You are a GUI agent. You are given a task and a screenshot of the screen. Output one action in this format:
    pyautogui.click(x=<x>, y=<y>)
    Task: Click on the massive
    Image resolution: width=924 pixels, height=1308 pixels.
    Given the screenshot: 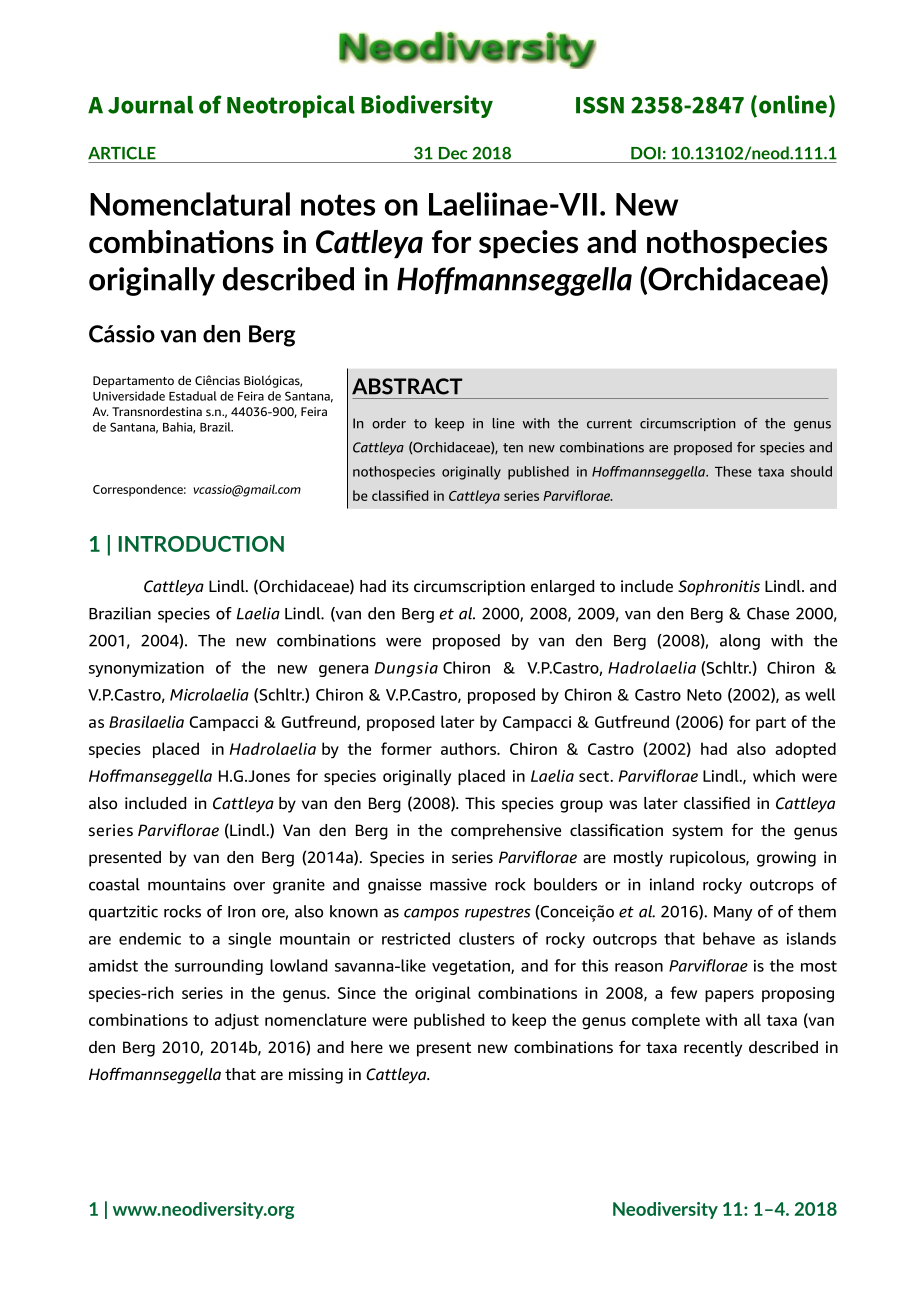 What is the action you would take?
    pyautogui.click(x=458, y=884)
